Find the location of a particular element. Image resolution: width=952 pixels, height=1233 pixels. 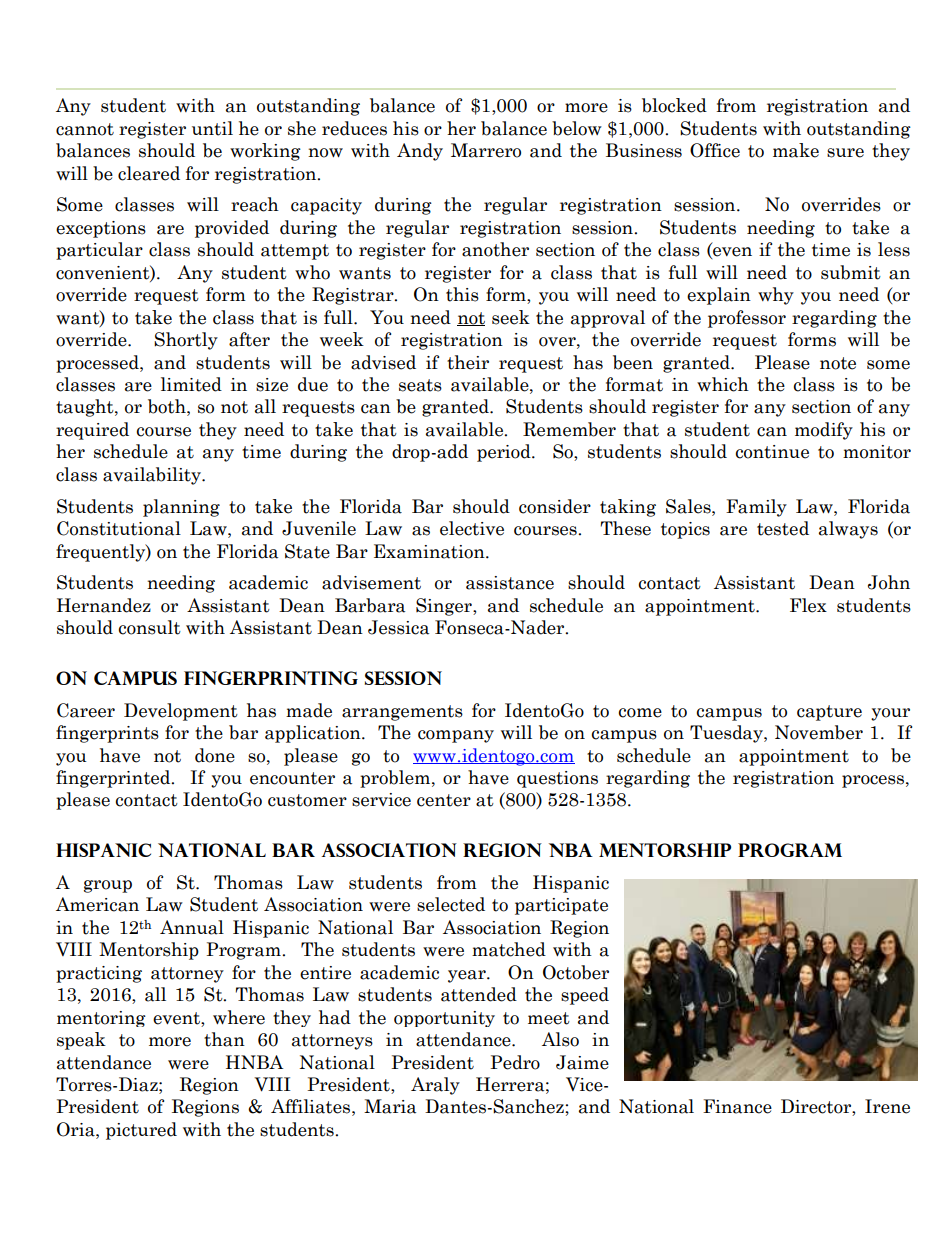

make is located at coordinates (796, 150).
